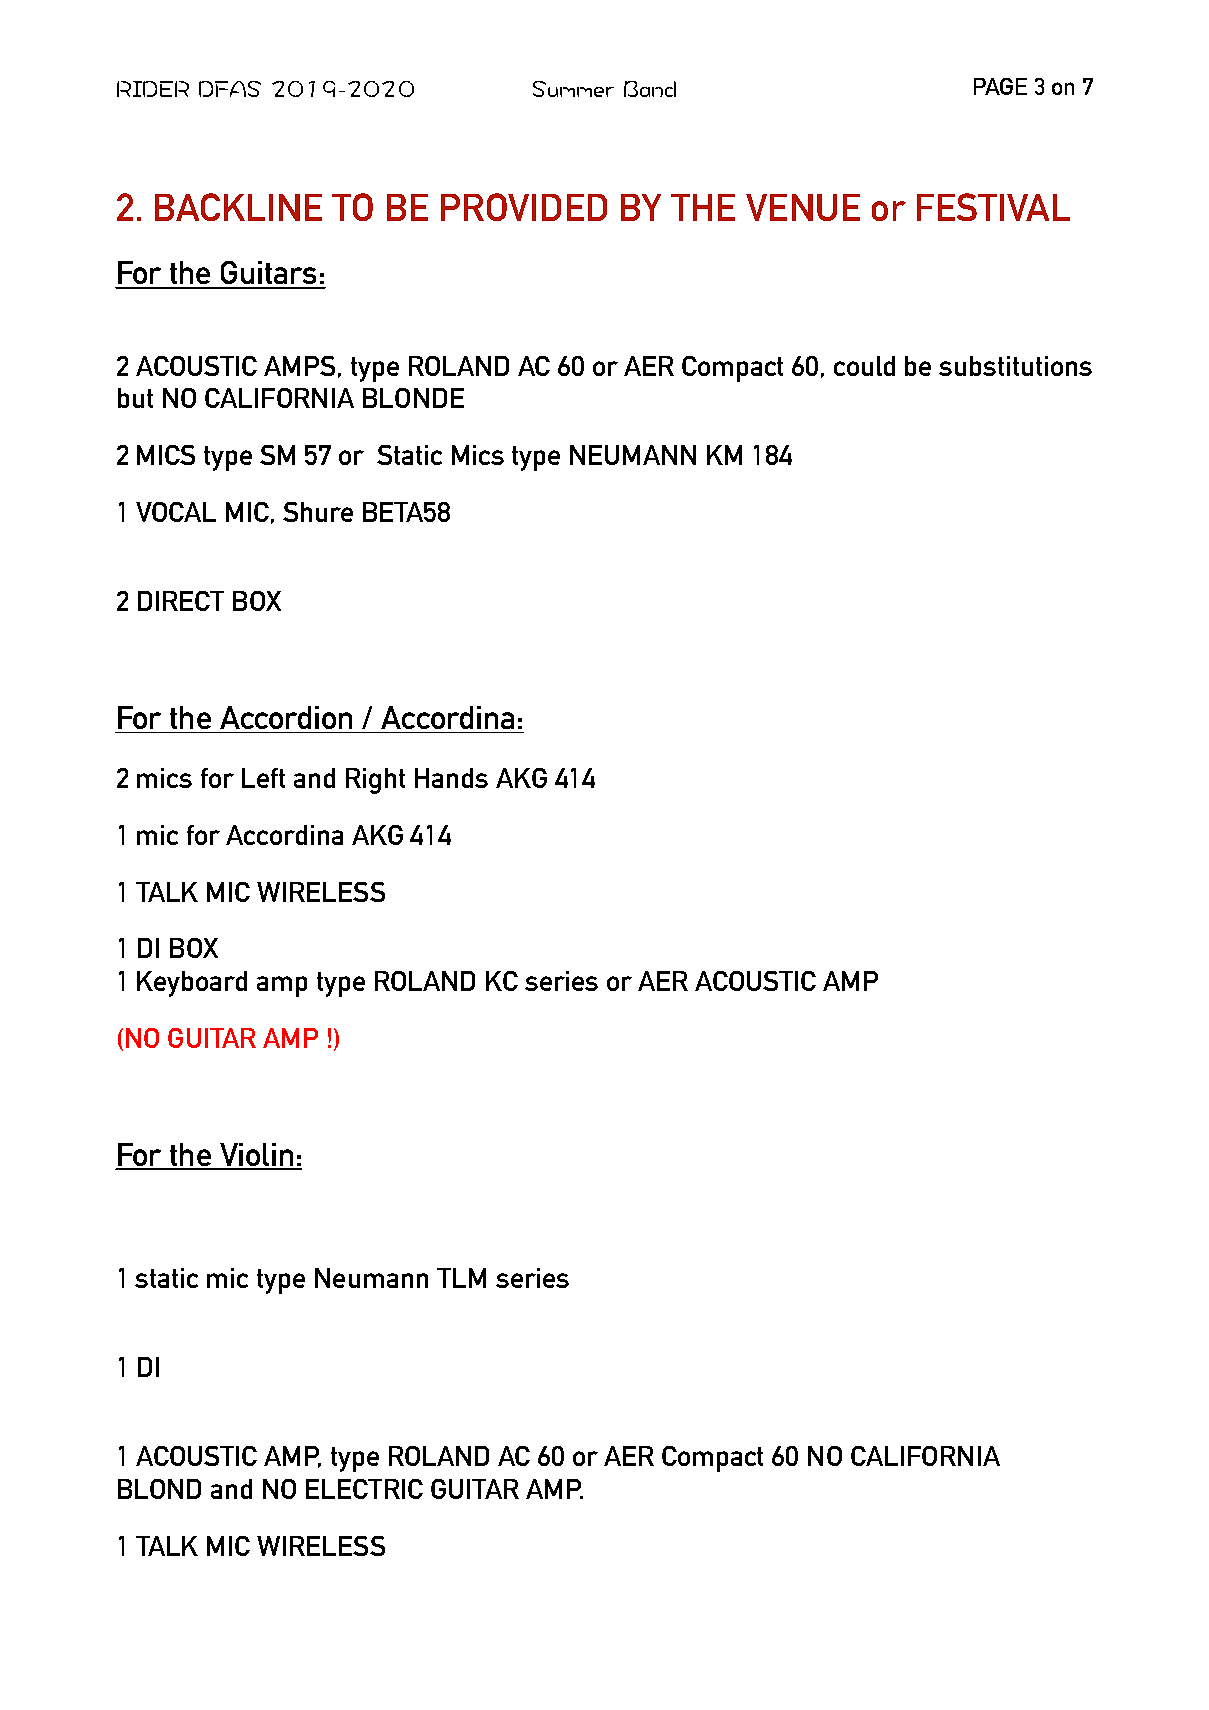 Image resolution: width=1209 pixels, height=1710 pixels. Describe the element at coordinates (318, 512) in the page. I see `Shure` at that location.
